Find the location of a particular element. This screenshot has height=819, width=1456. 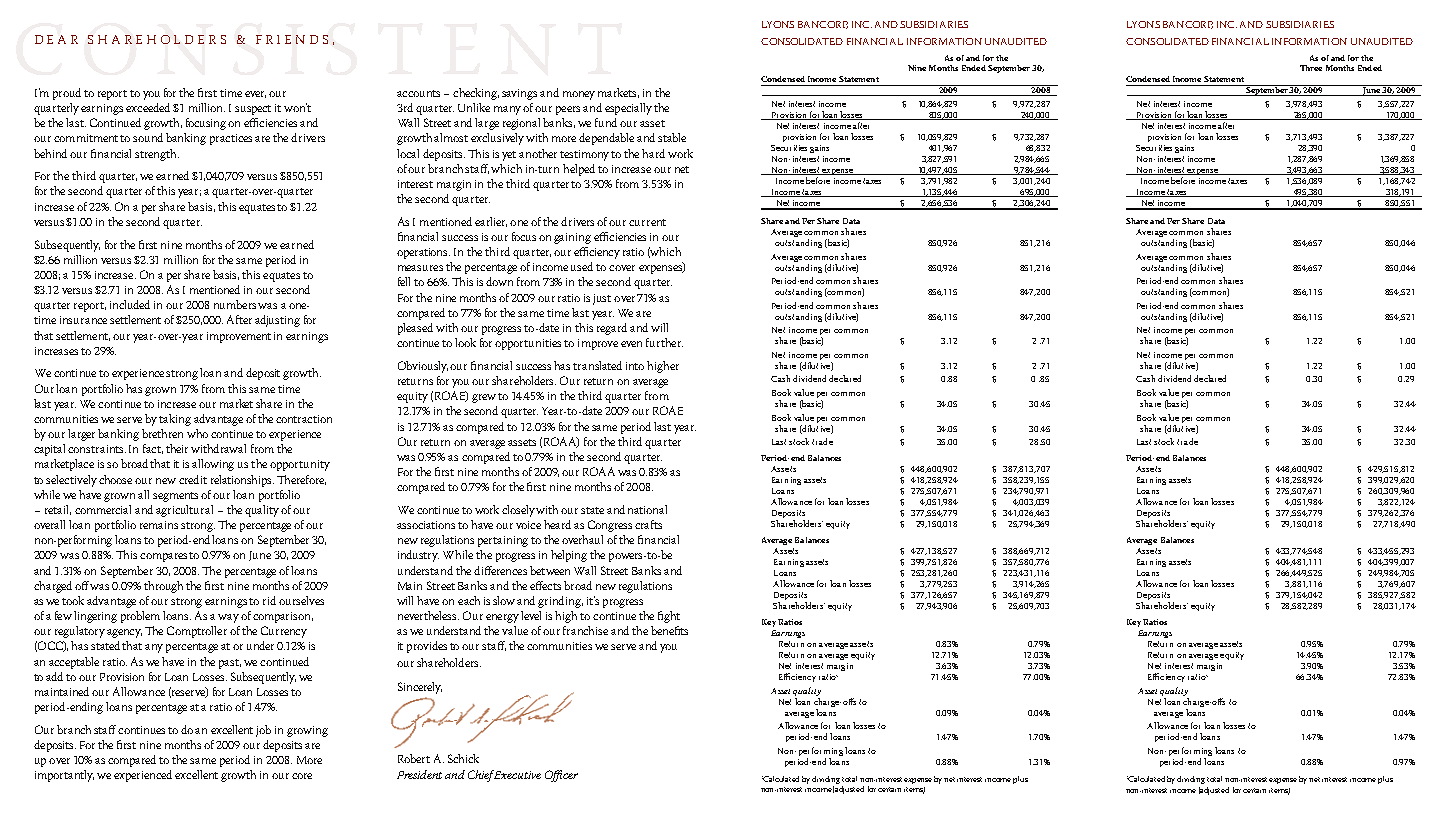

job is located at coordinates (263, 731).
